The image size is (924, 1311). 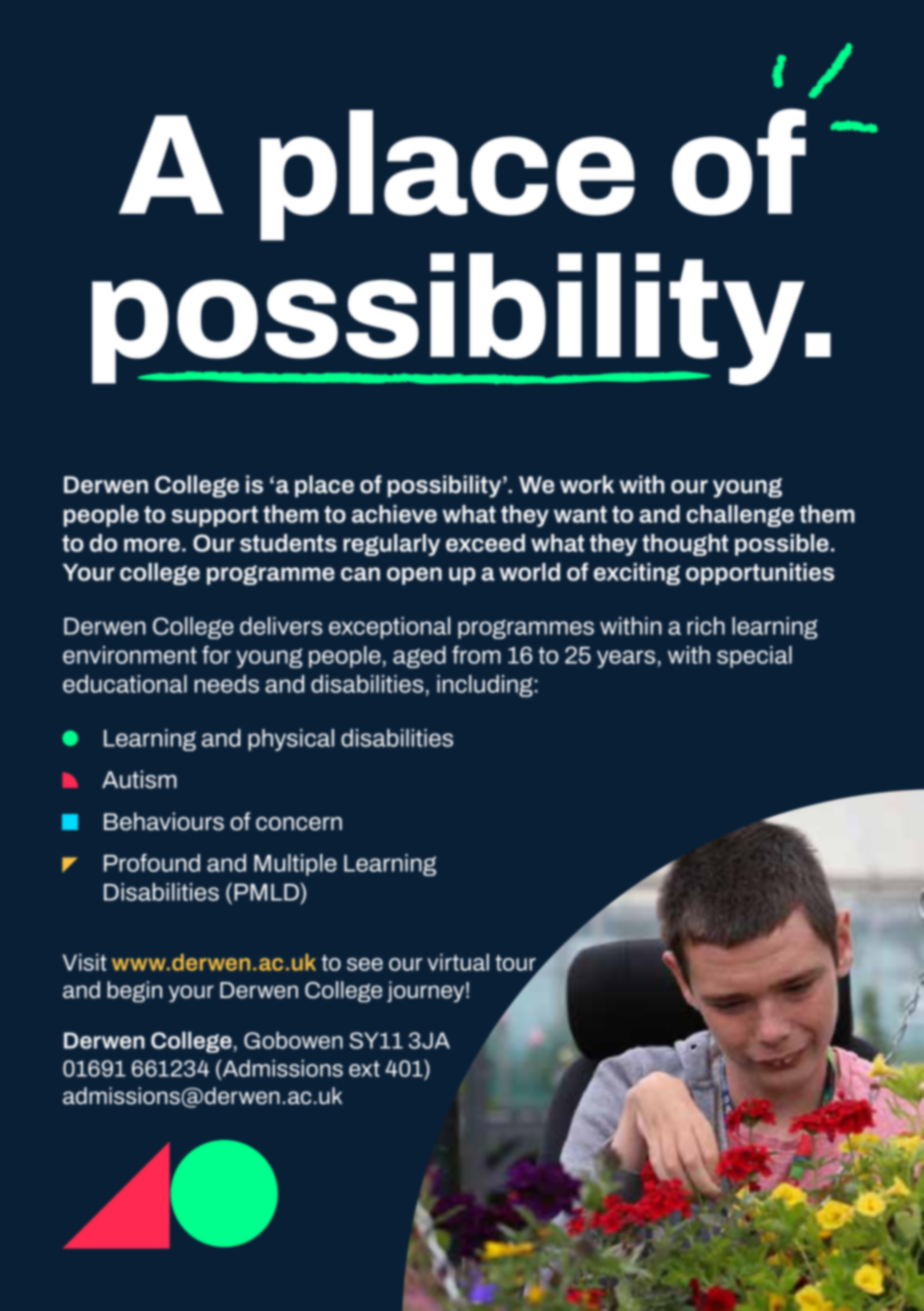 What do you see at coordinates (754, 657) in the image?
I see `special` at bounding box center [754, 657].
